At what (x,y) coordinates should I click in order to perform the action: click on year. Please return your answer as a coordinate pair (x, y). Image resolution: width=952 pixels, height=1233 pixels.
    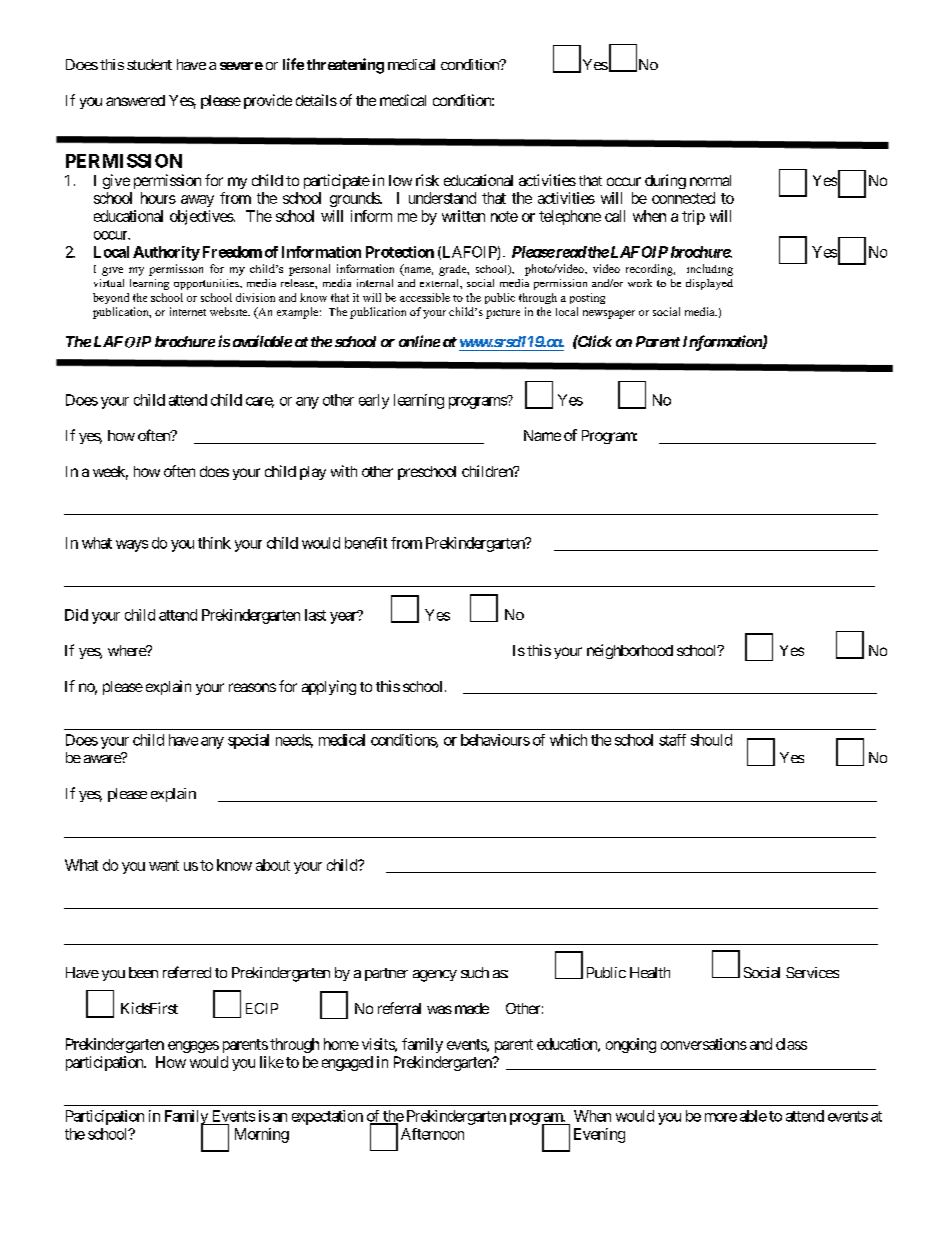
    Looking at the image, I should click on (344, 617).
